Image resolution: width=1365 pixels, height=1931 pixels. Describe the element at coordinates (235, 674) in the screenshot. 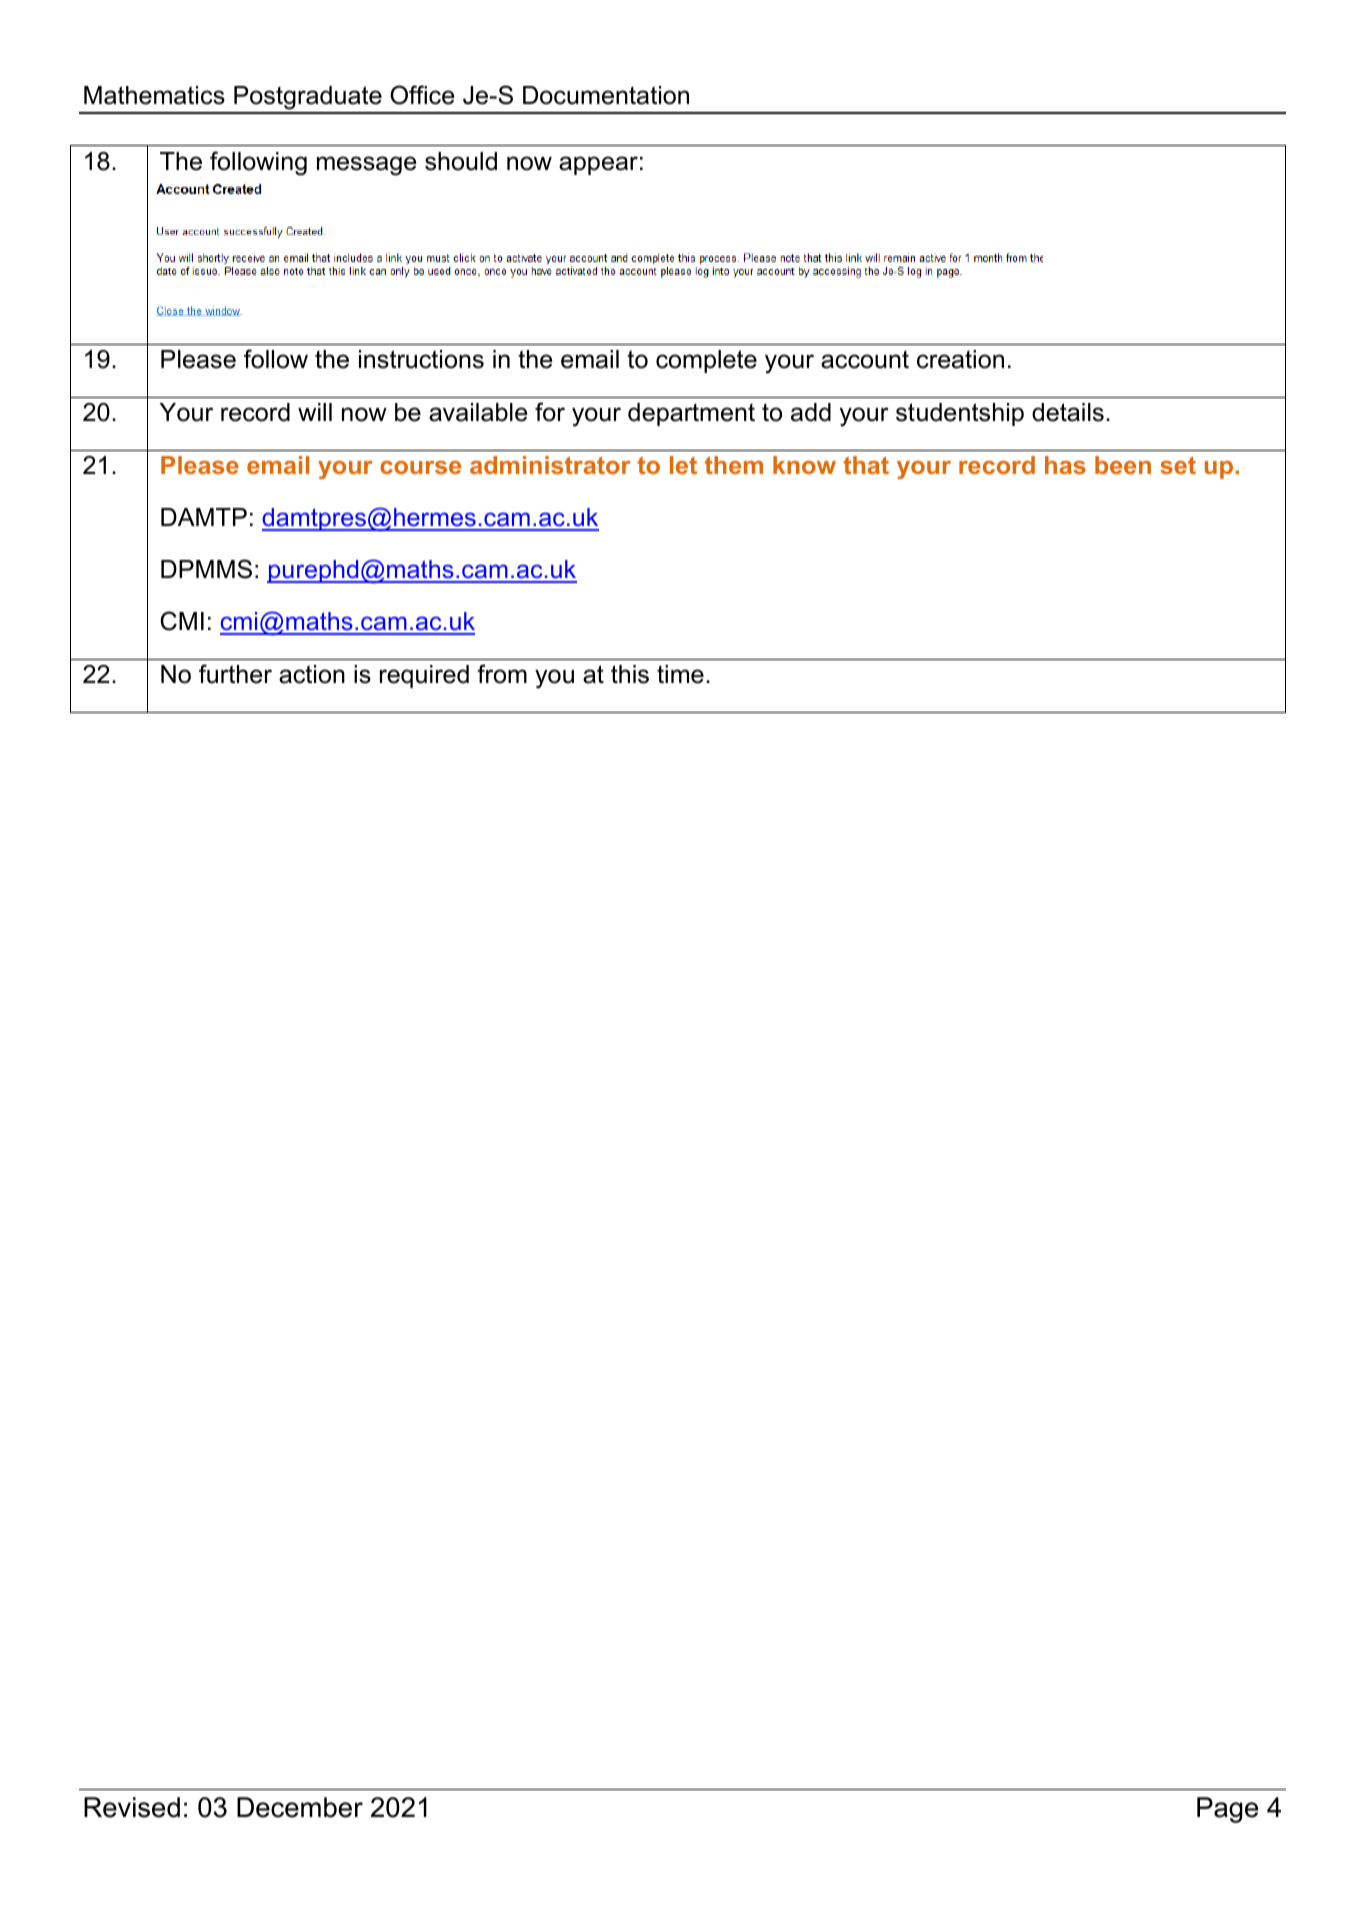

I see `further` at that location.
